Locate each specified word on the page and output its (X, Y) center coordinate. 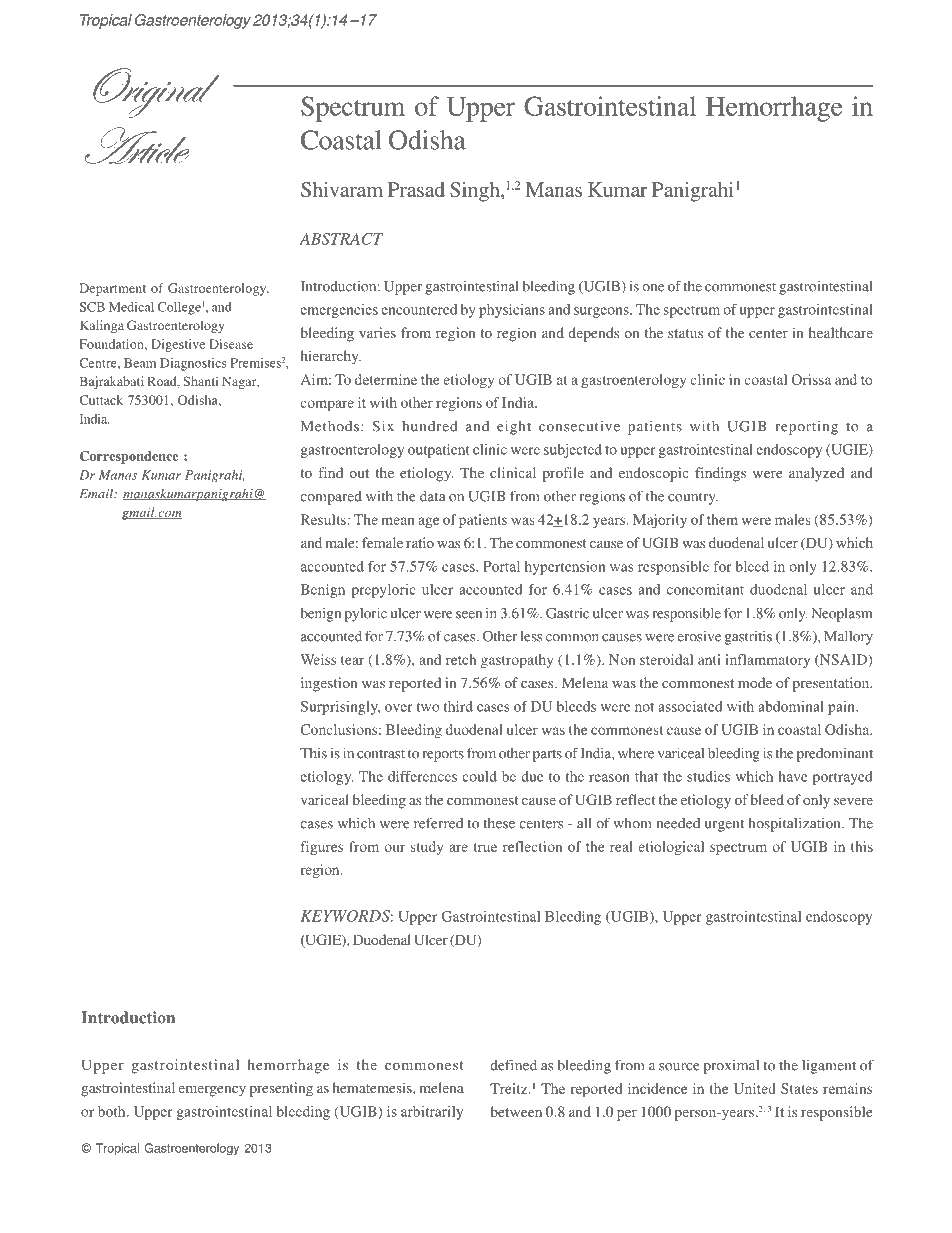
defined (513, 1065)
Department (113, 289)
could (479, 776)
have (793, 776)
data (433, 496)
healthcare (841, 332)
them (722, 519)
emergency (212, 1091)
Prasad (416, 189)
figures (322, 848)
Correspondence (129, 457)
